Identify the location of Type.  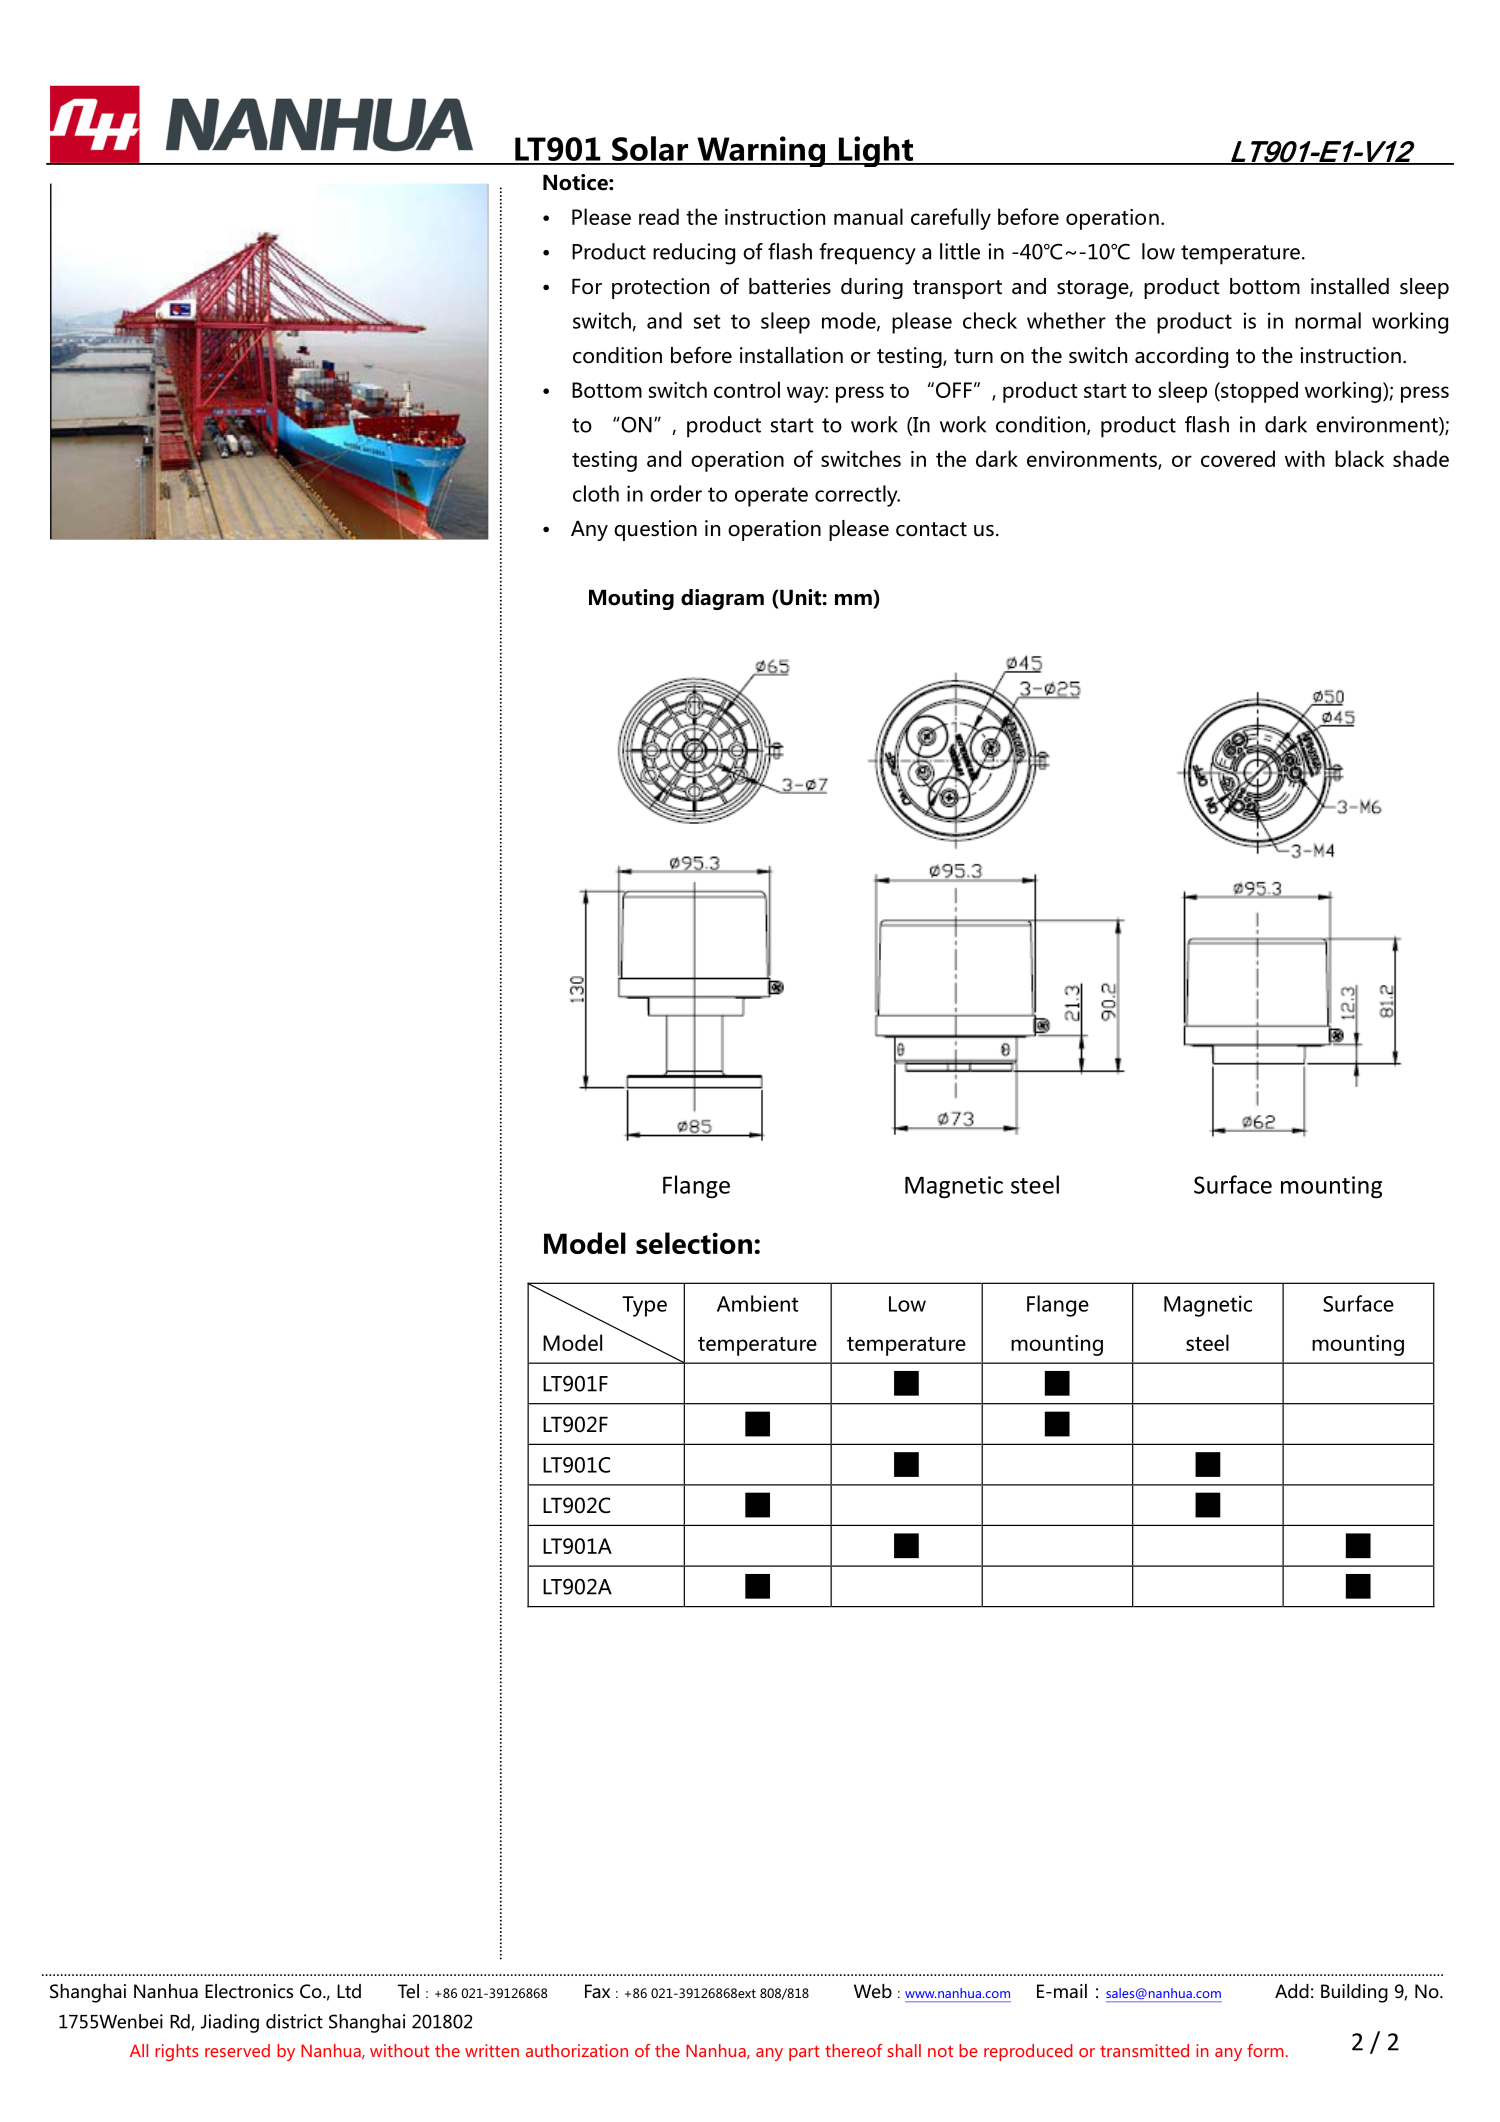
(644, 1306).
